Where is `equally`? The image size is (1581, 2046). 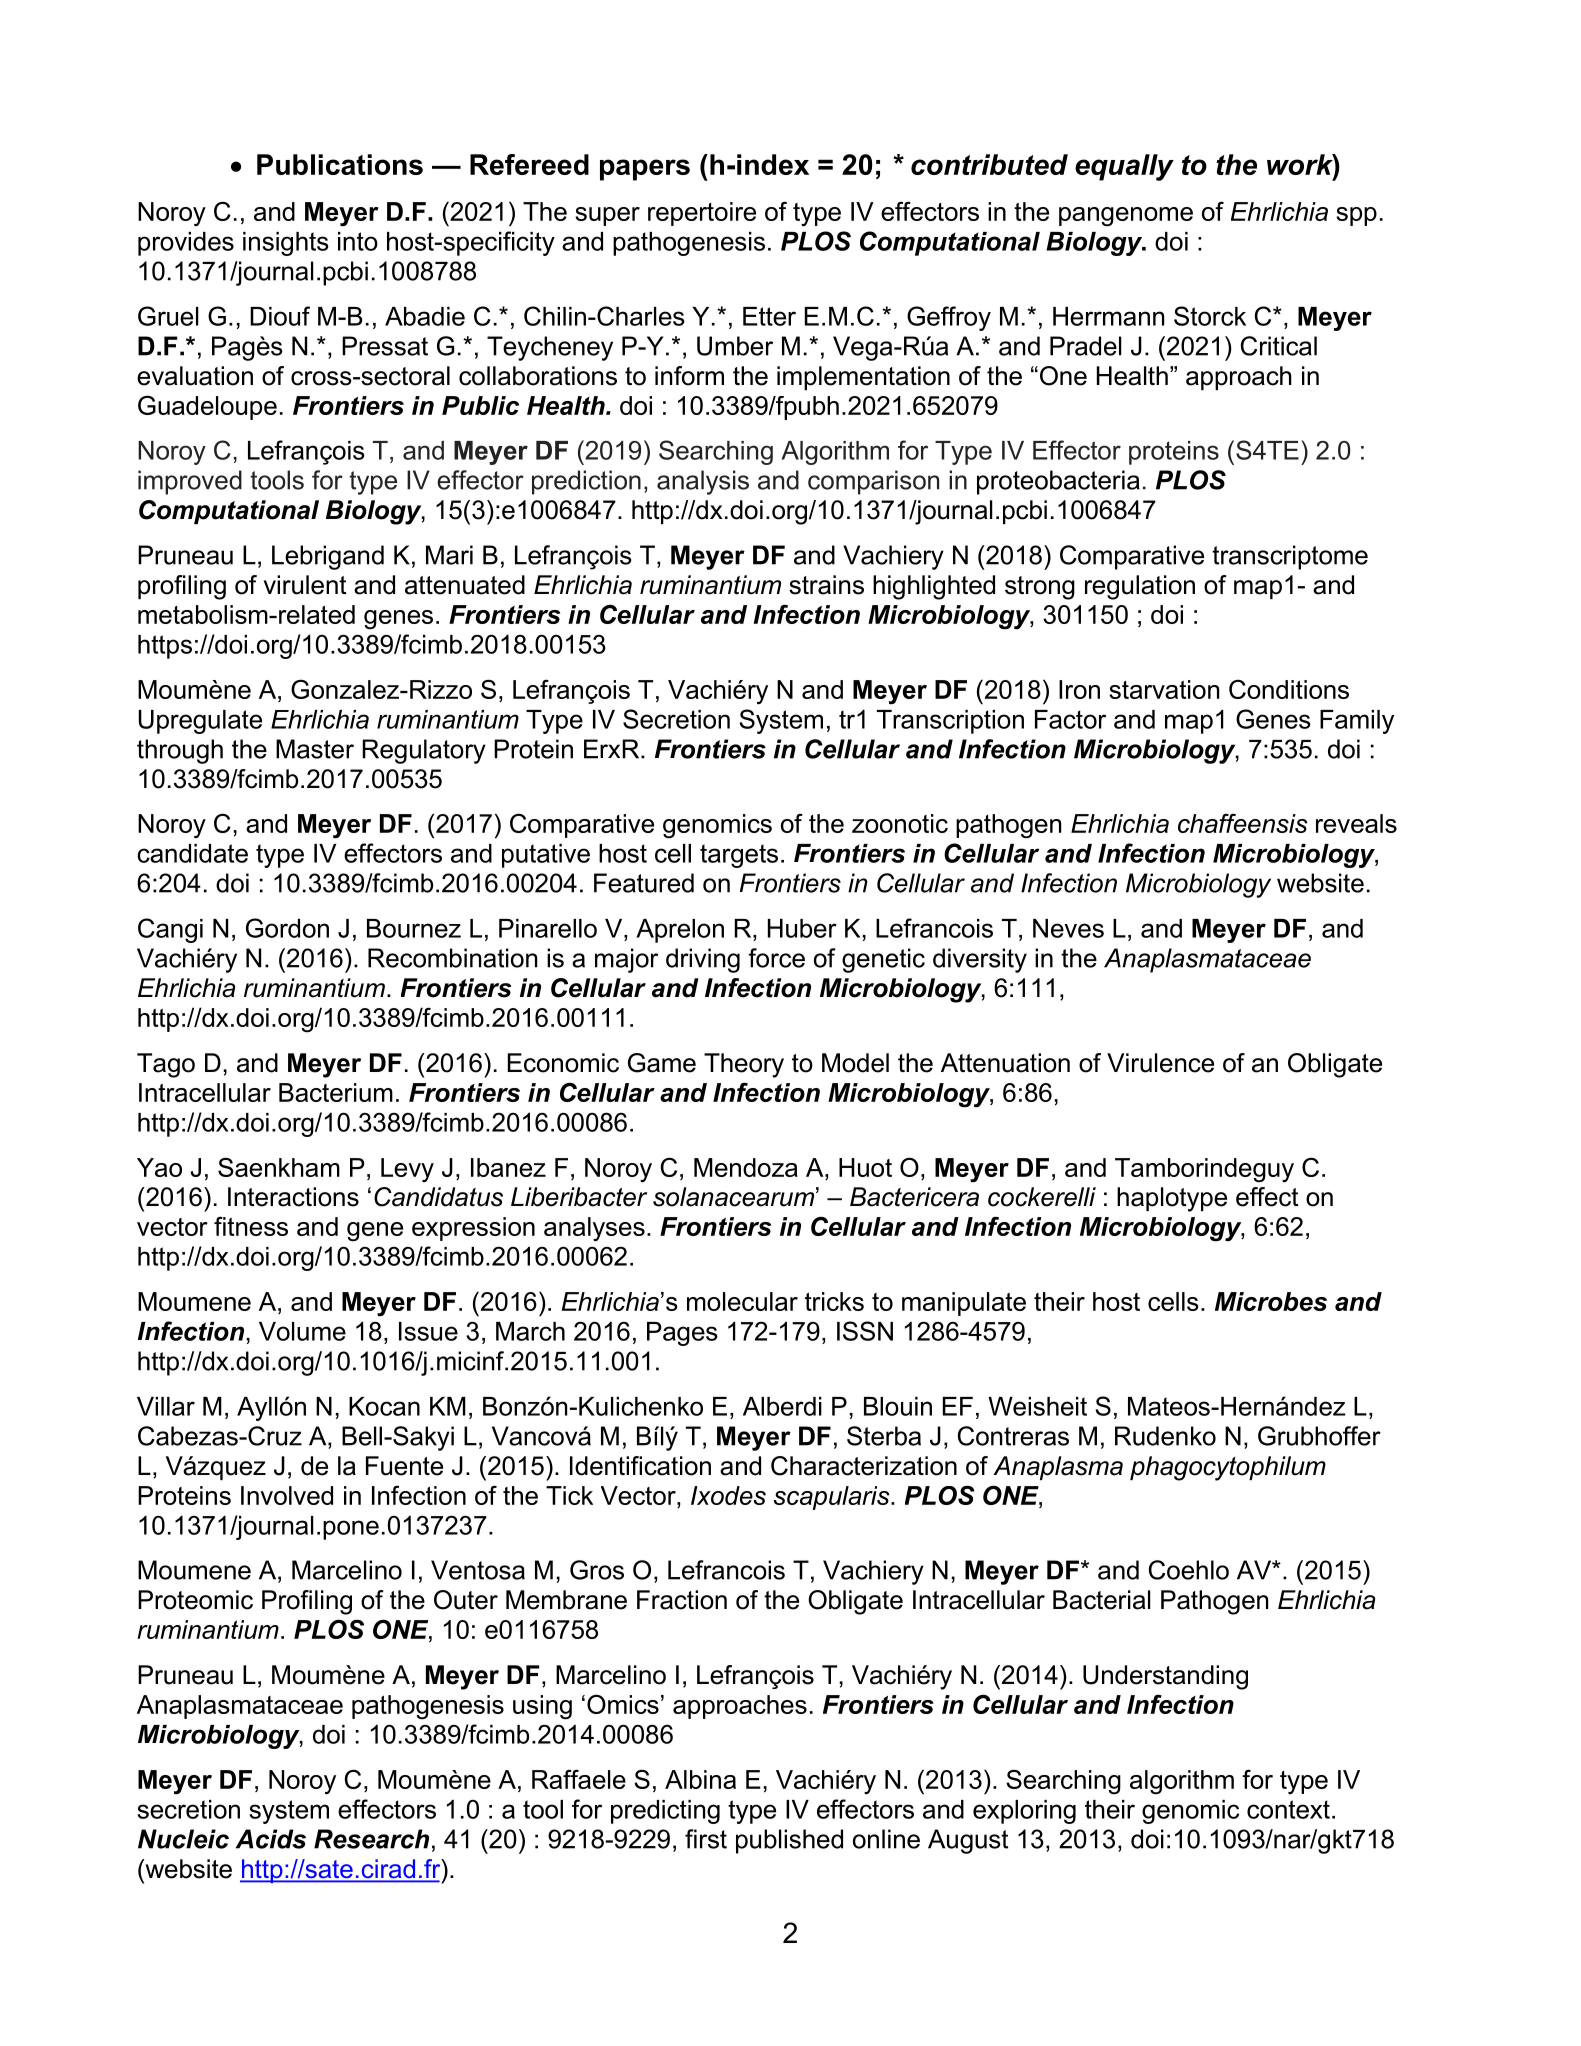
equally is located at coordinates (1124, 167).
